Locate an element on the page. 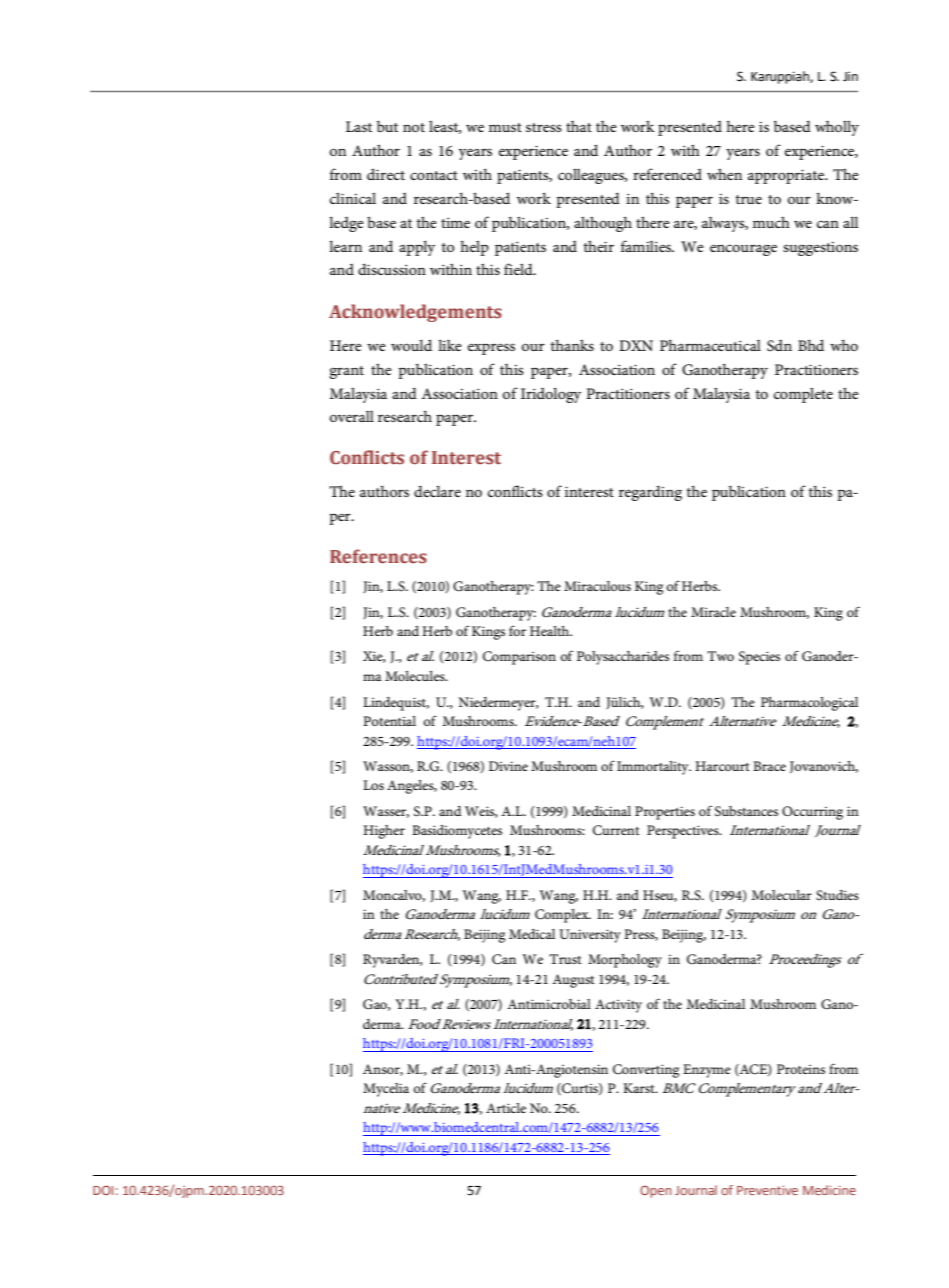  Preventive is located at coordinates (767, 1190).
